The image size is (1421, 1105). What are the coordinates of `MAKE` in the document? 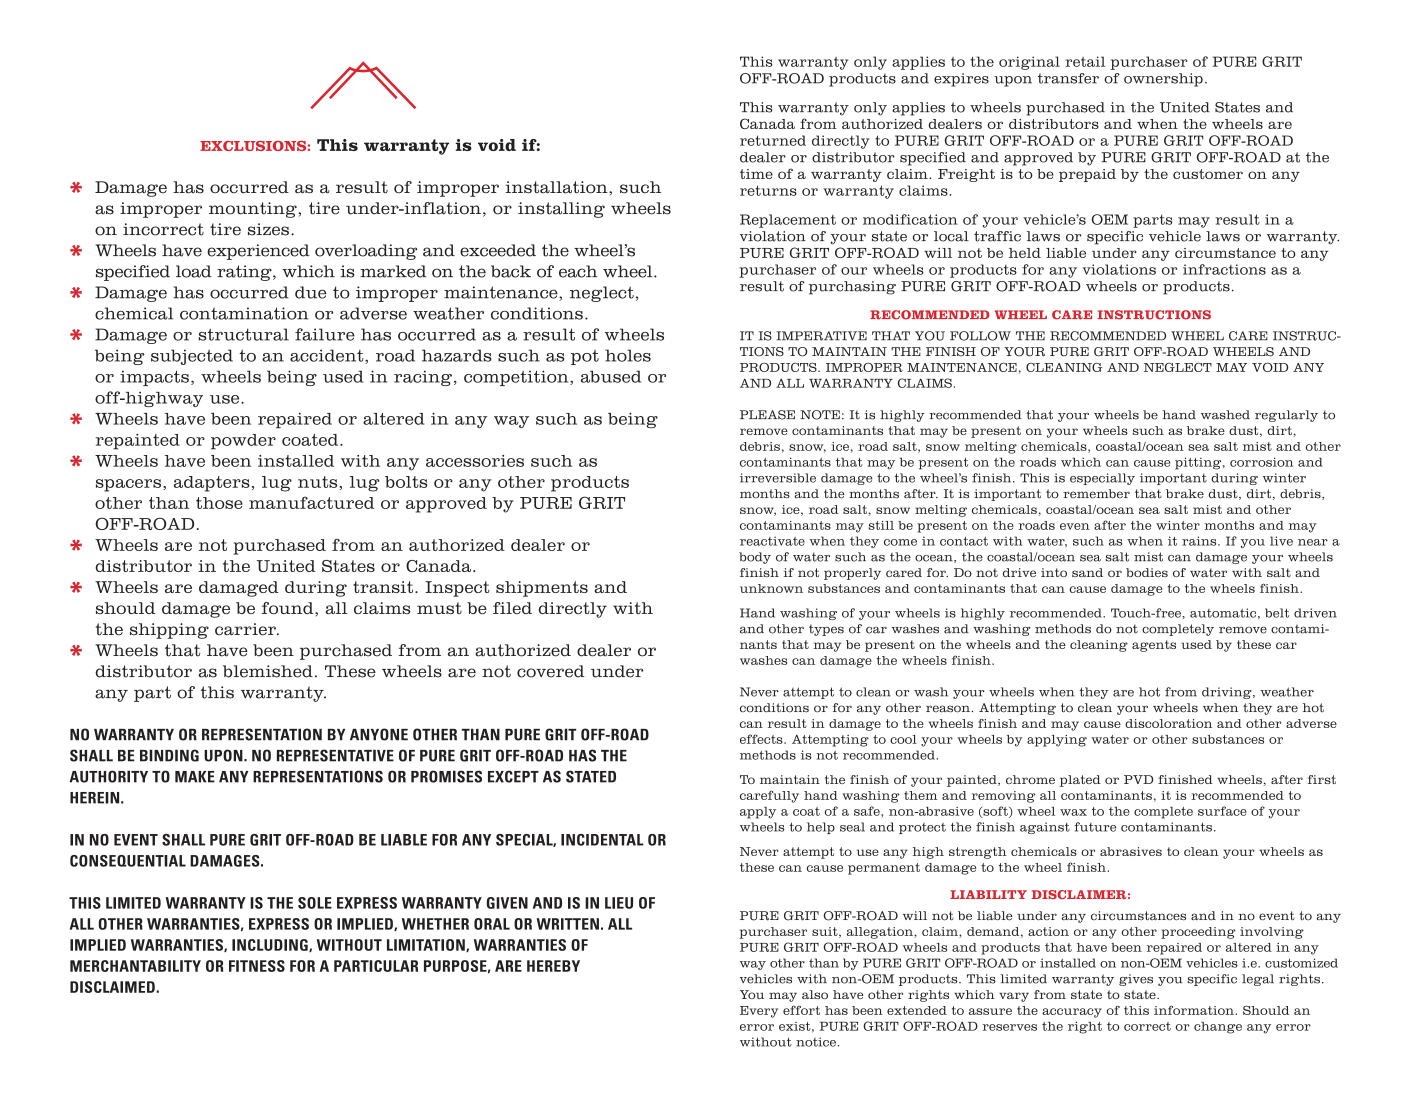 It's located at (195, 777).
